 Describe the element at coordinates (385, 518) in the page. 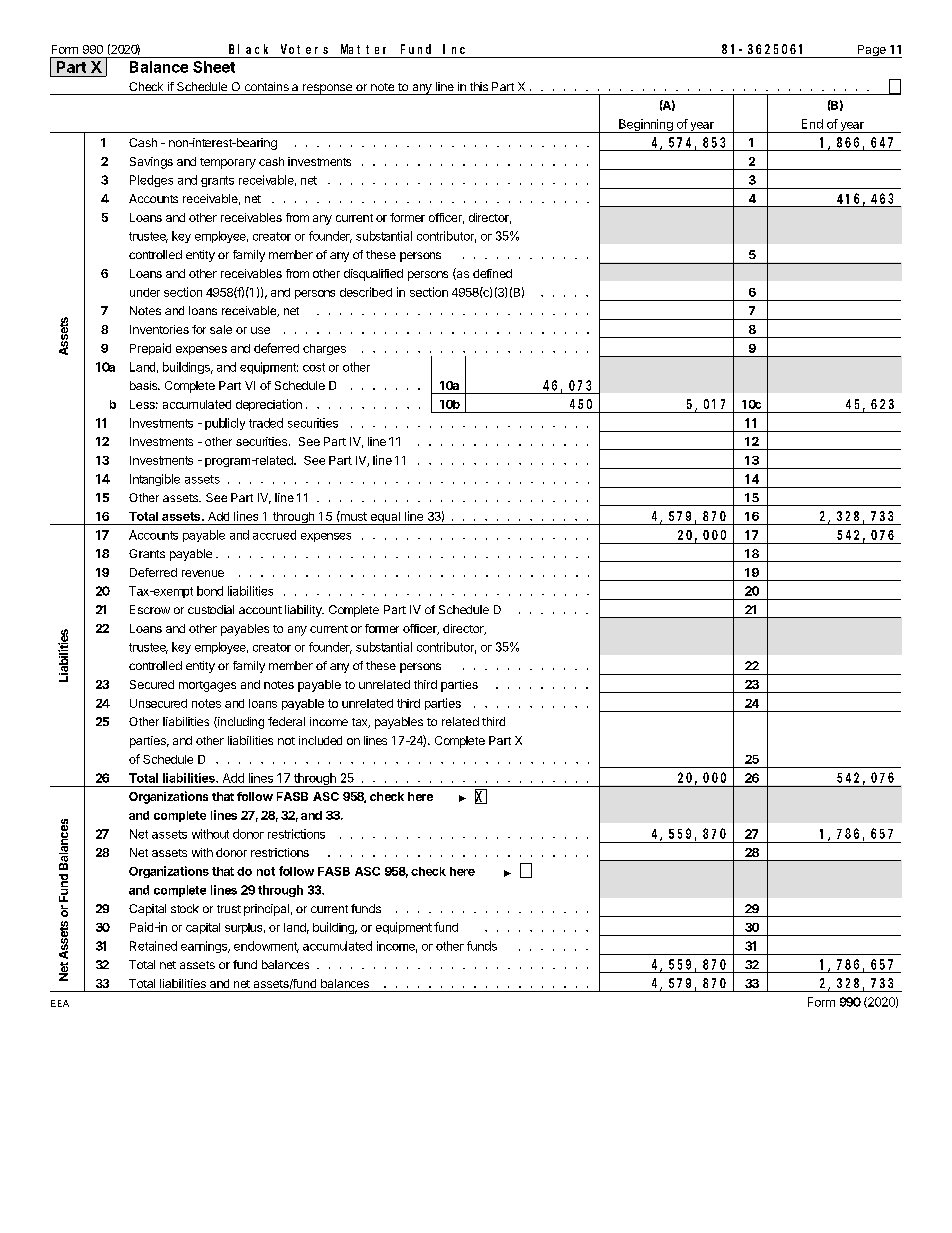

I see `equal` at that location.
